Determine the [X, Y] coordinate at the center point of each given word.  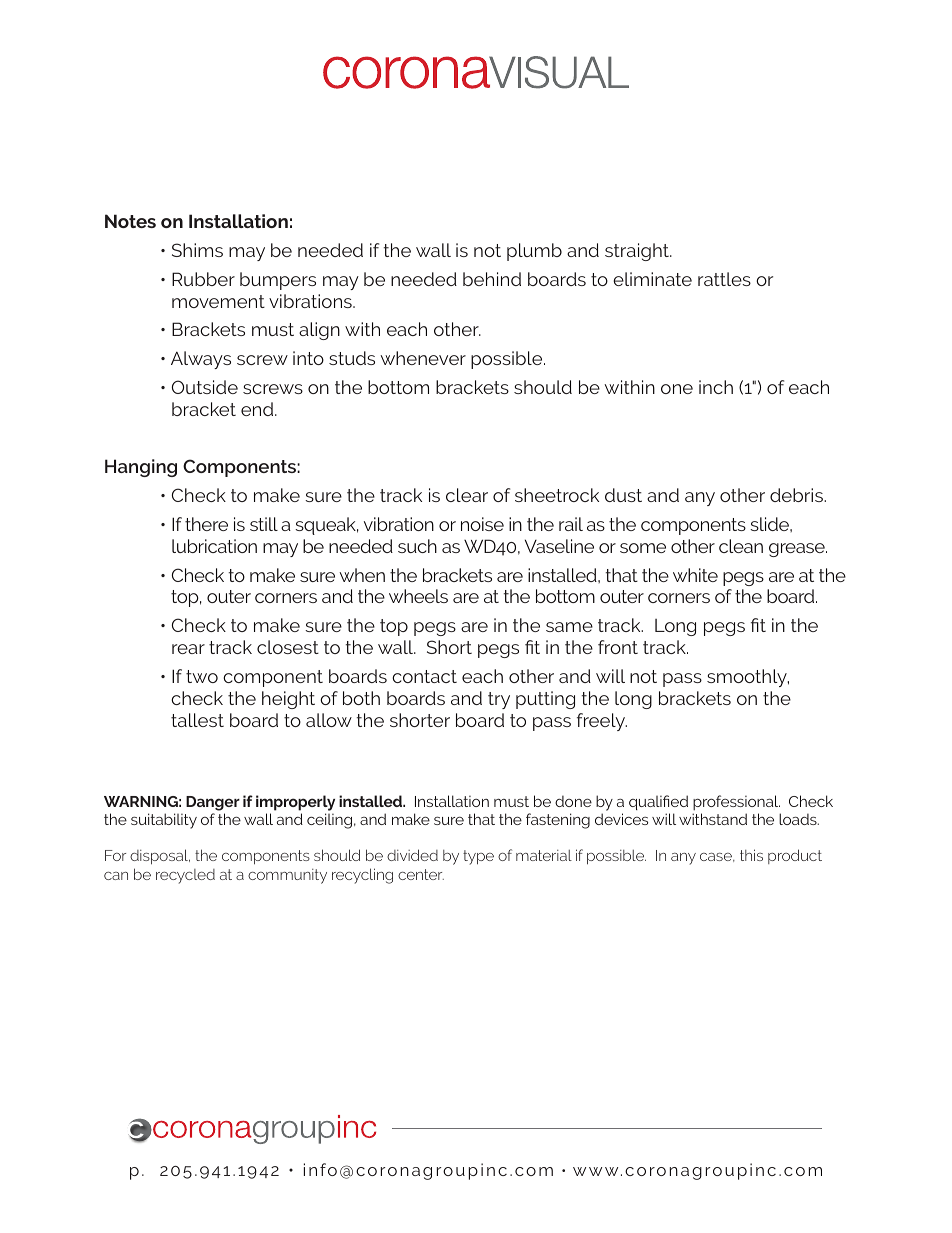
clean [741, 546]
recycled [185, 876]
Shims [197, 250]
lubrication [214, 546]
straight [638, 252]
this [751, 855]
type [478, 857]
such [417, 546]
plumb [534, 252]
